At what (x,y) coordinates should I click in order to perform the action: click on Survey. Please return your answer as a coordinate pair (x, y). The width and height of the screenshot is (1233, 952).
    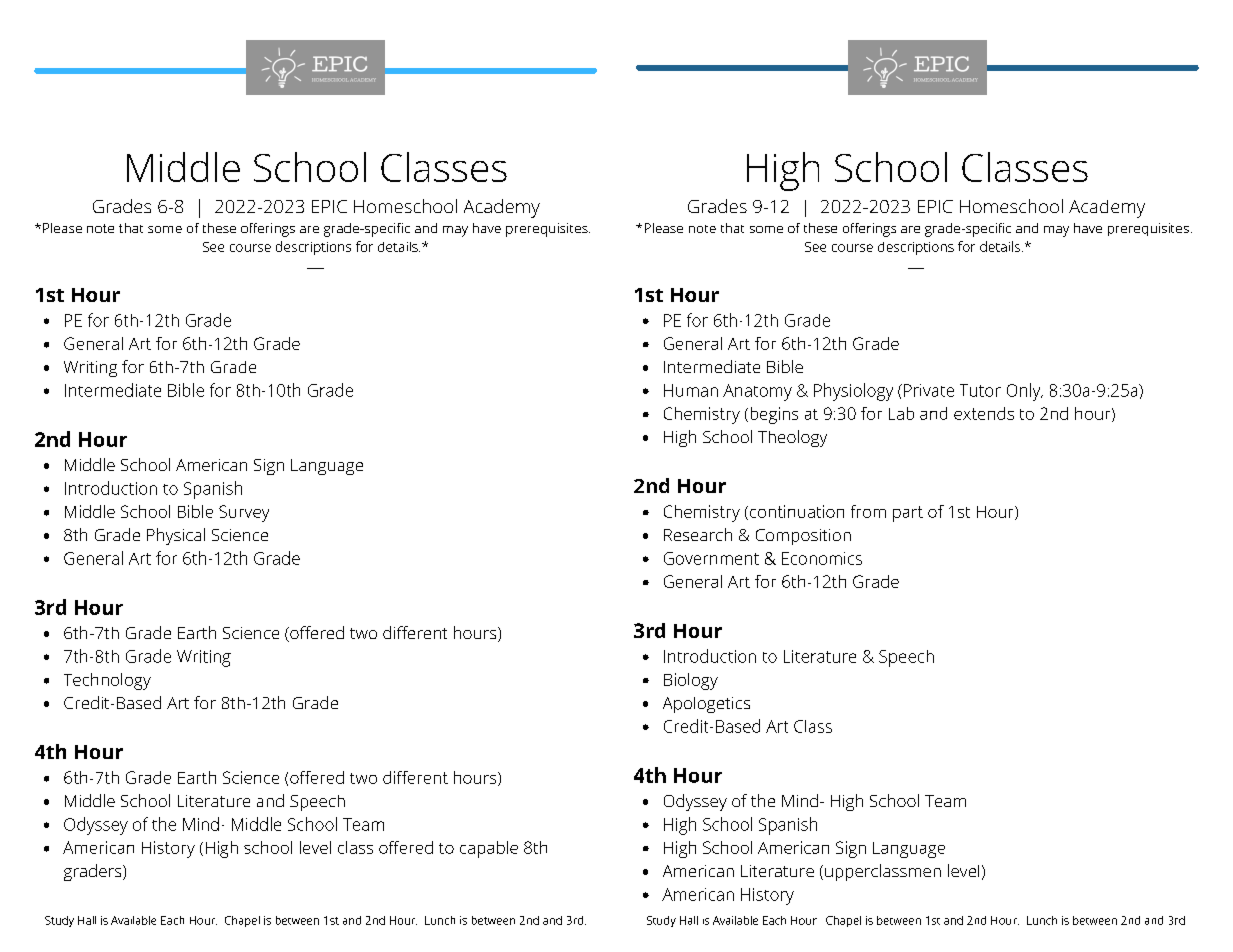
    Looking at the image, I should click on (244, 513).
